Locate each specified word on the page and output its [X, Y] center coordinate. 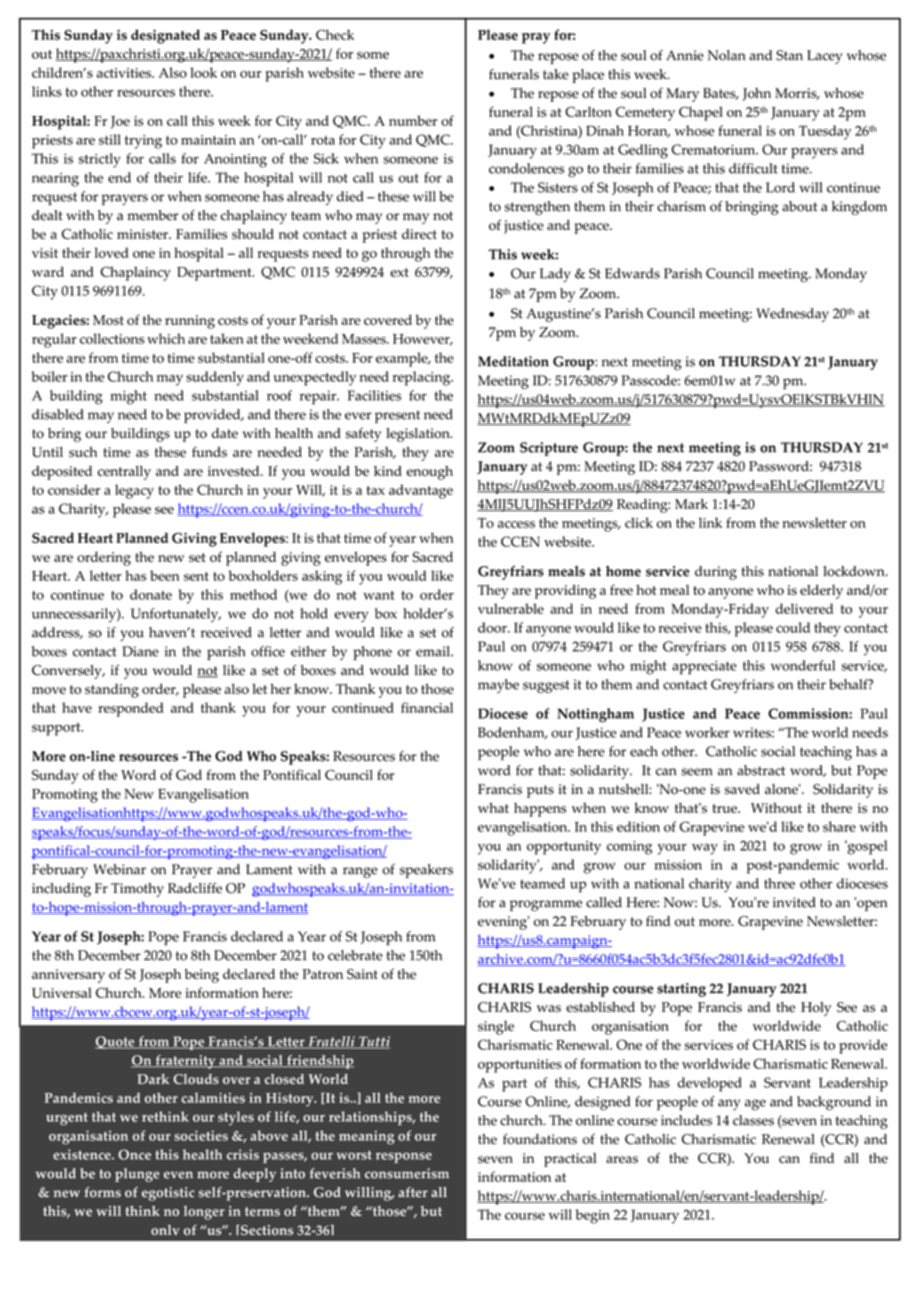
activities [125, 73]
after [413, 1192]
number [413, 120]
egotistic [168, 1194]
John [757, 94]
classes [753, 1120]
